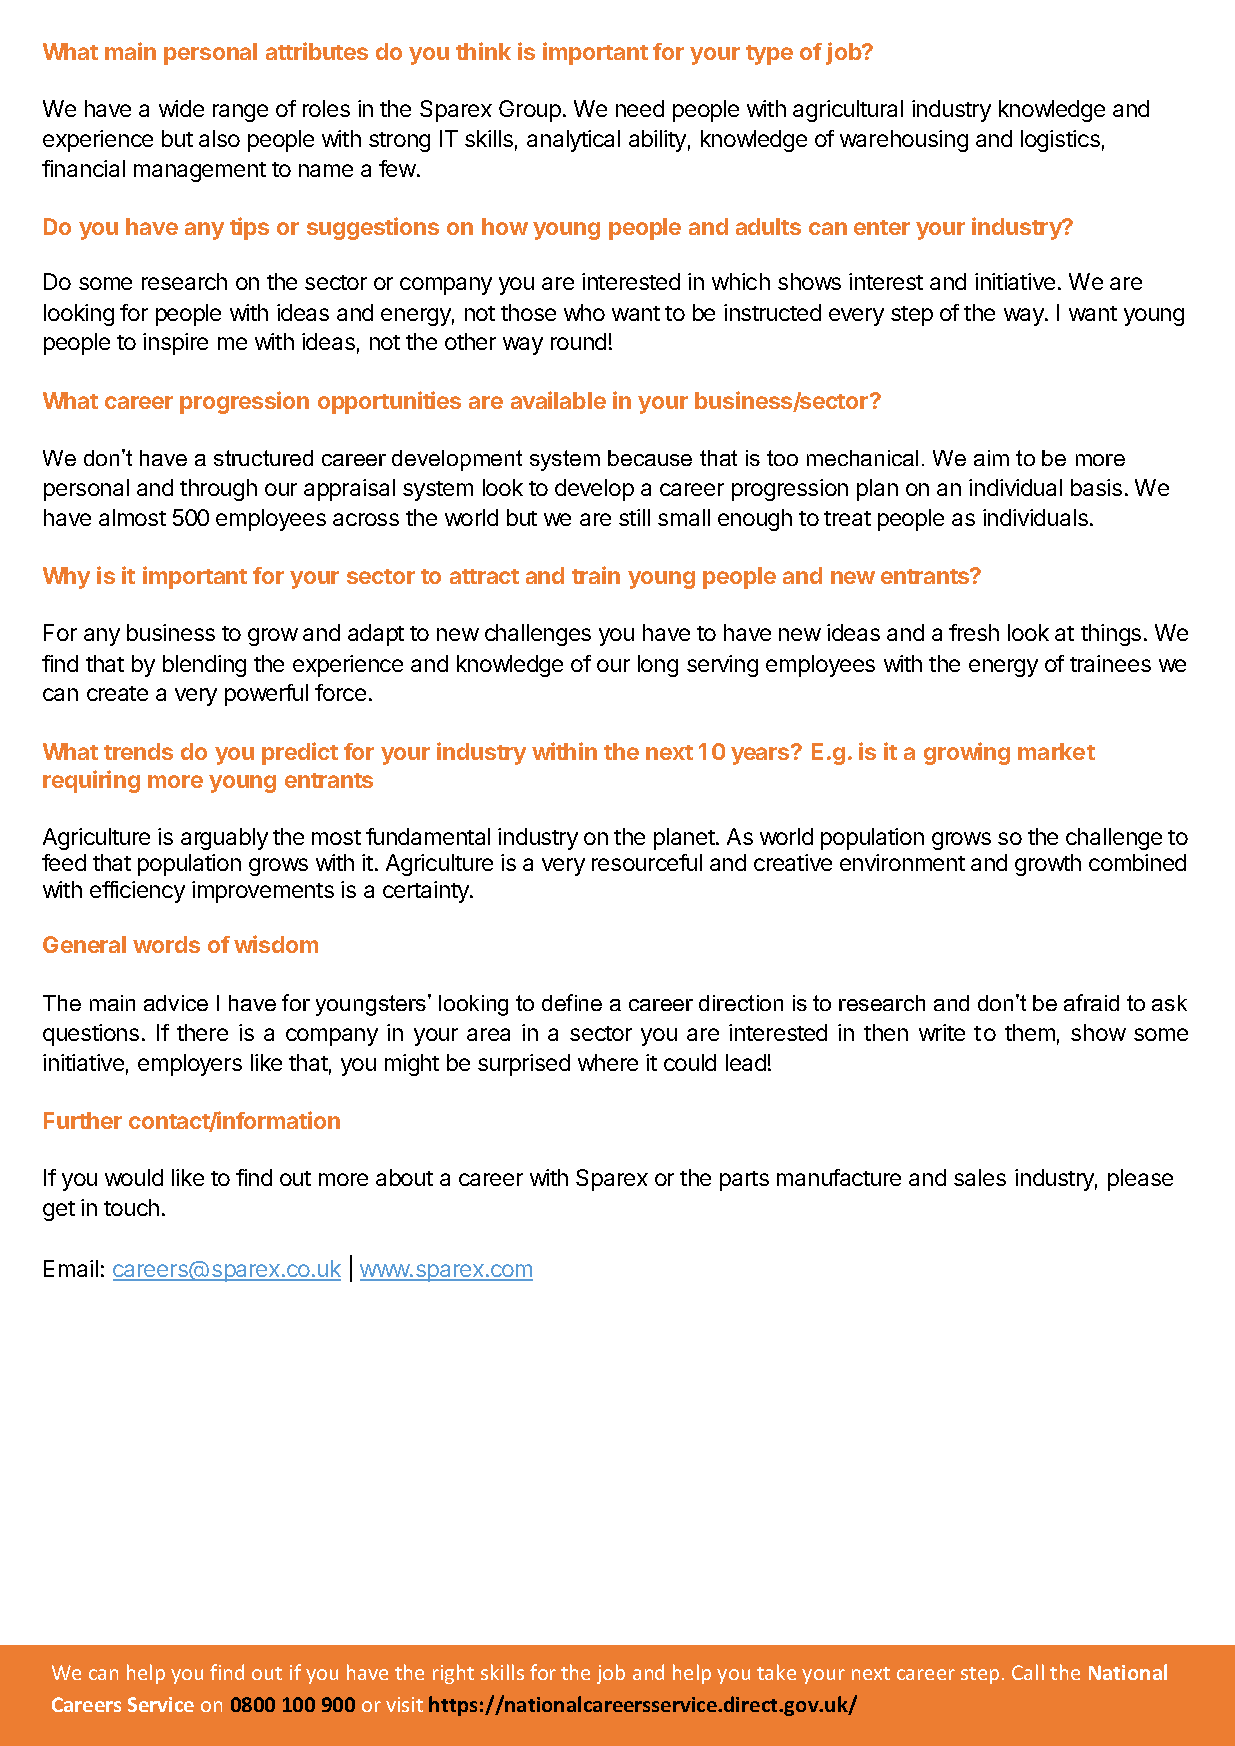 Image resolution: width=1235 pixels, height=1746 pixels. I want to click on through, so click(218, 490).
